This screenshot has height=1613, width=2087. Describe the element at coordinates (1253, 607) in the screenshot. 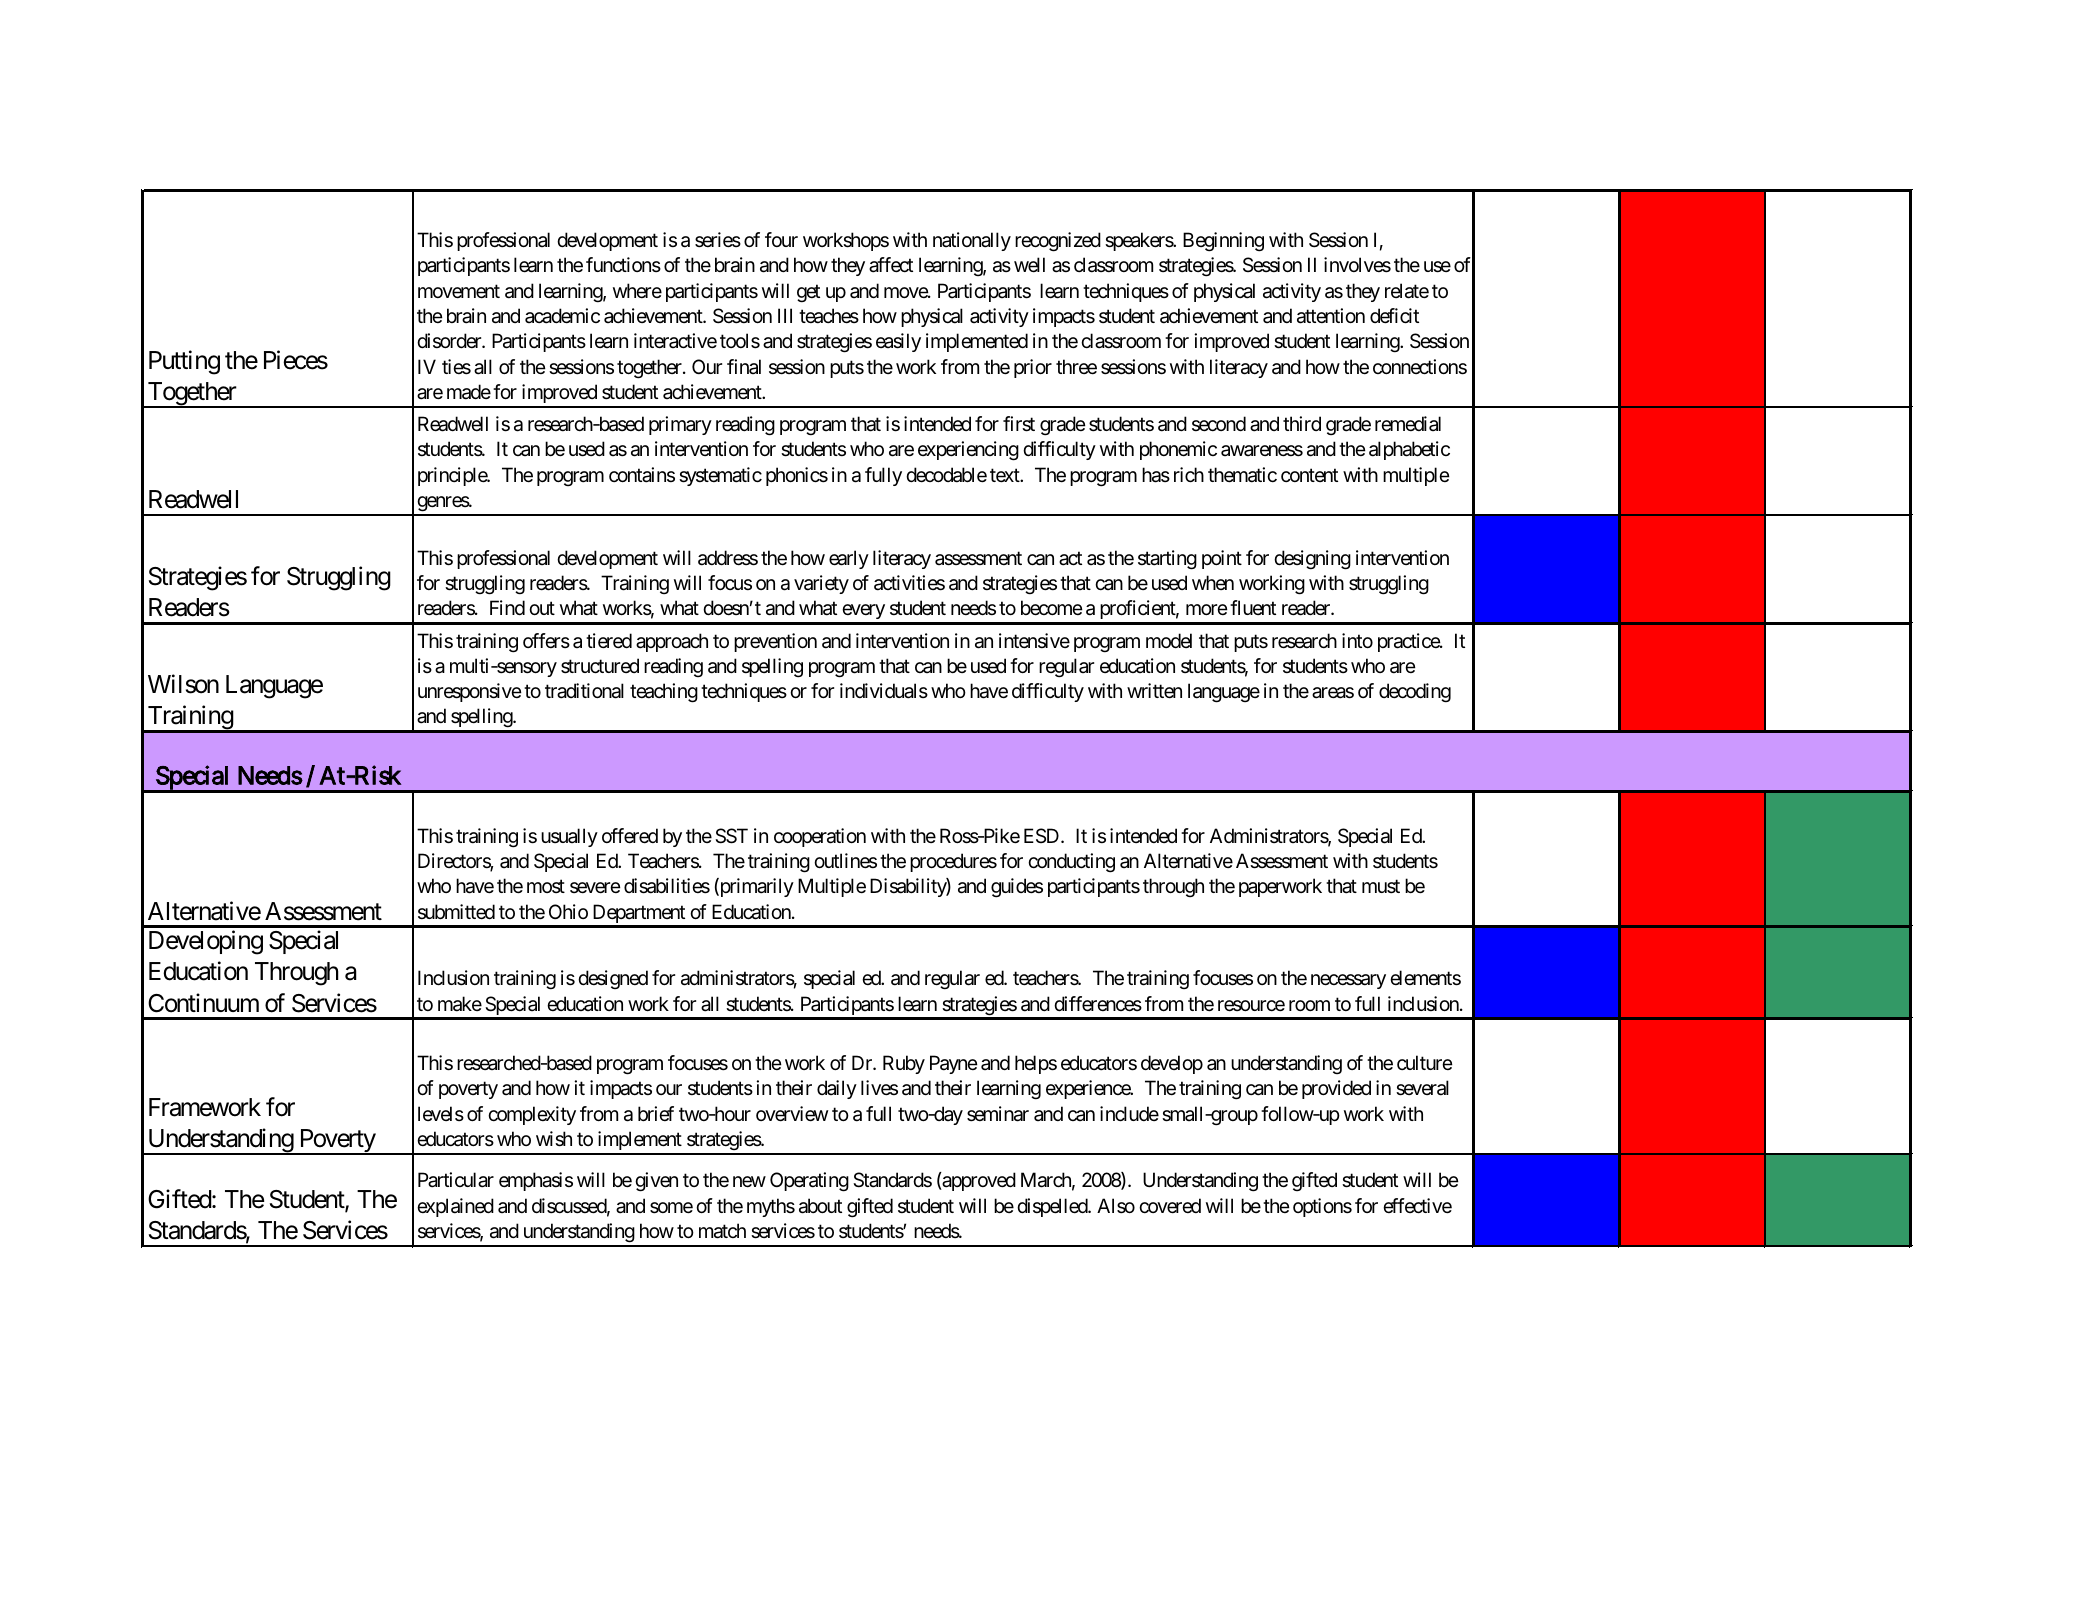

I see `fluent` at that location.
